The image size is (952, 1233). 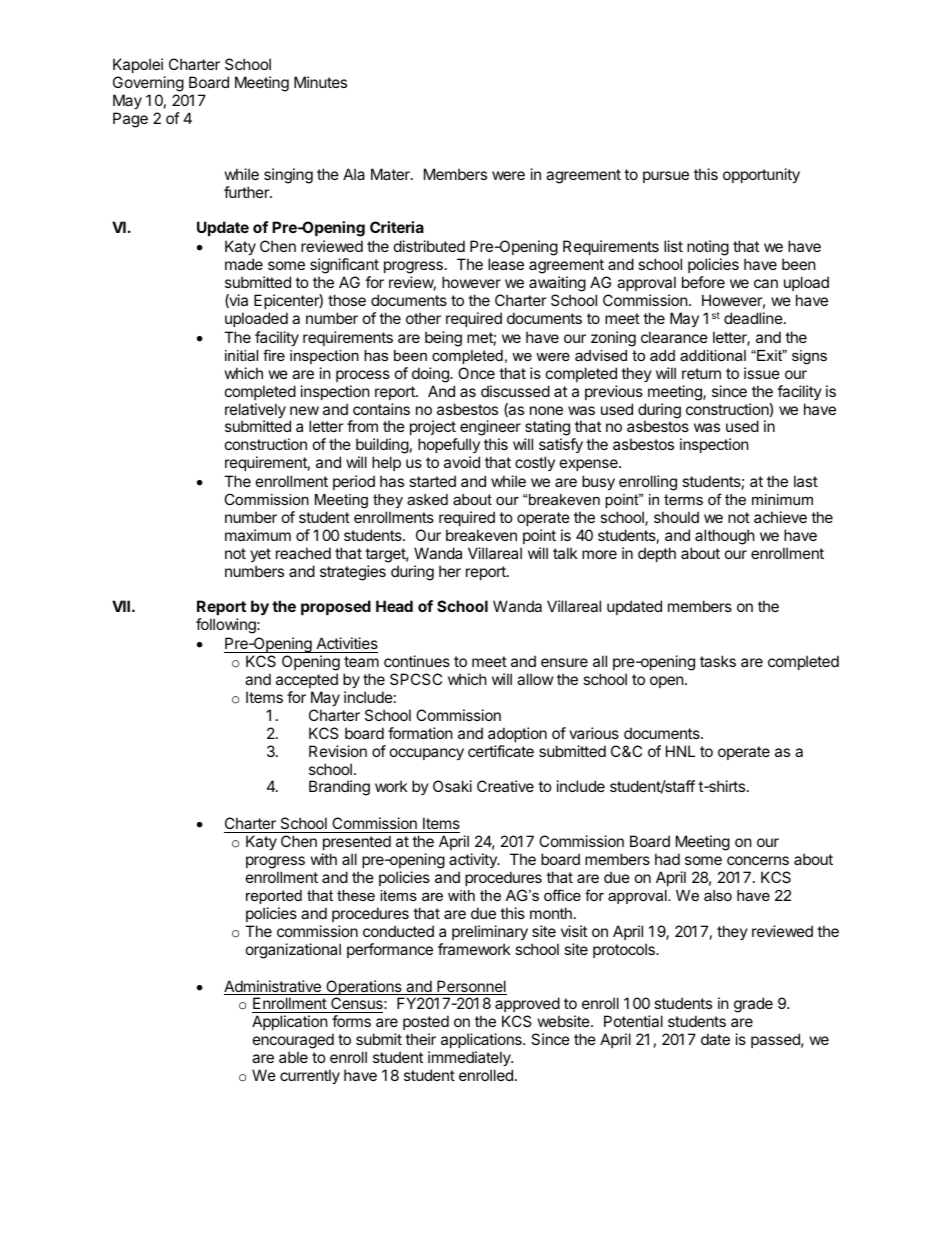 I want to click on grade, so click(x=753, y=1005).
